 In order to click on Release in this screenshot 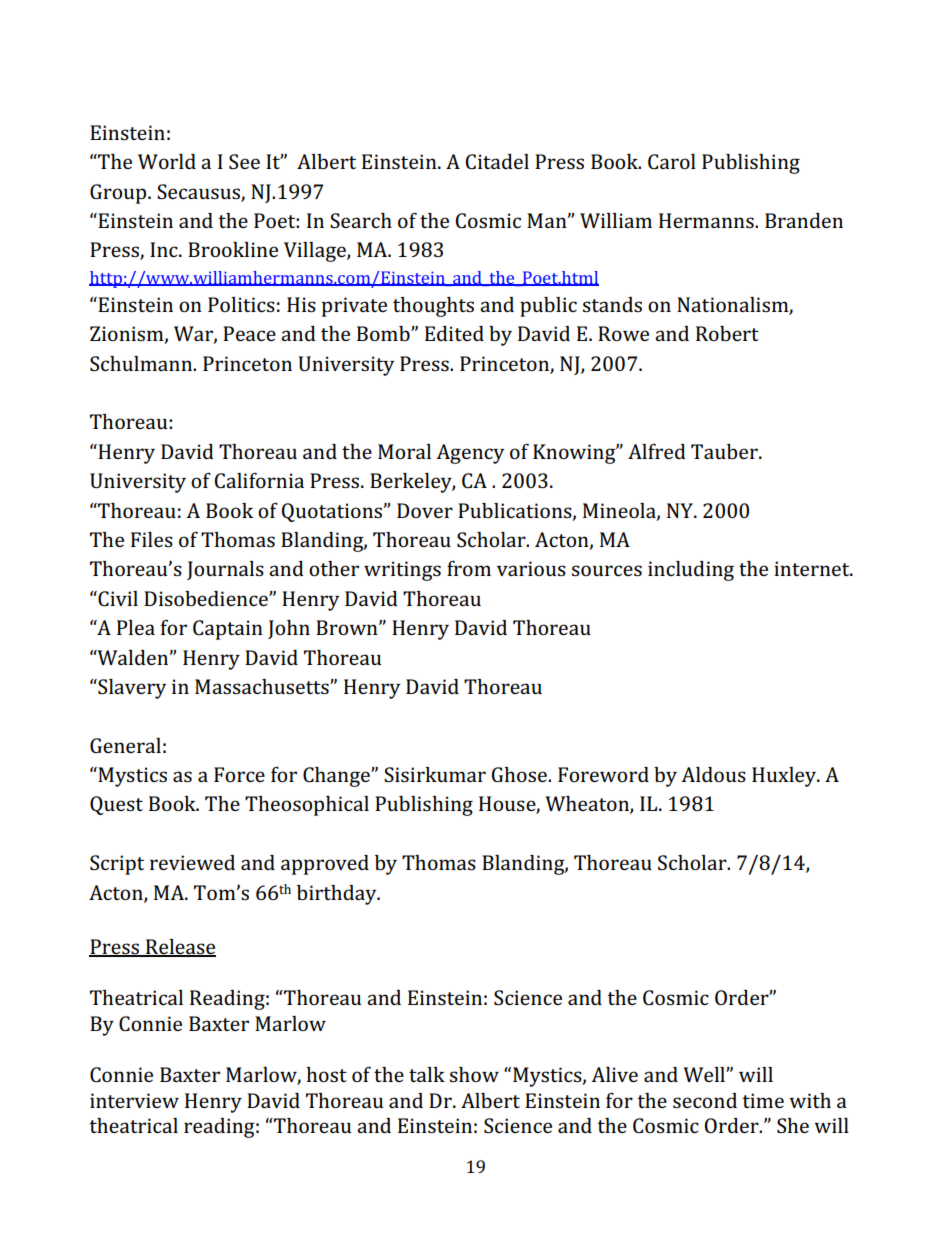, I will do `click(180, 948)`.
